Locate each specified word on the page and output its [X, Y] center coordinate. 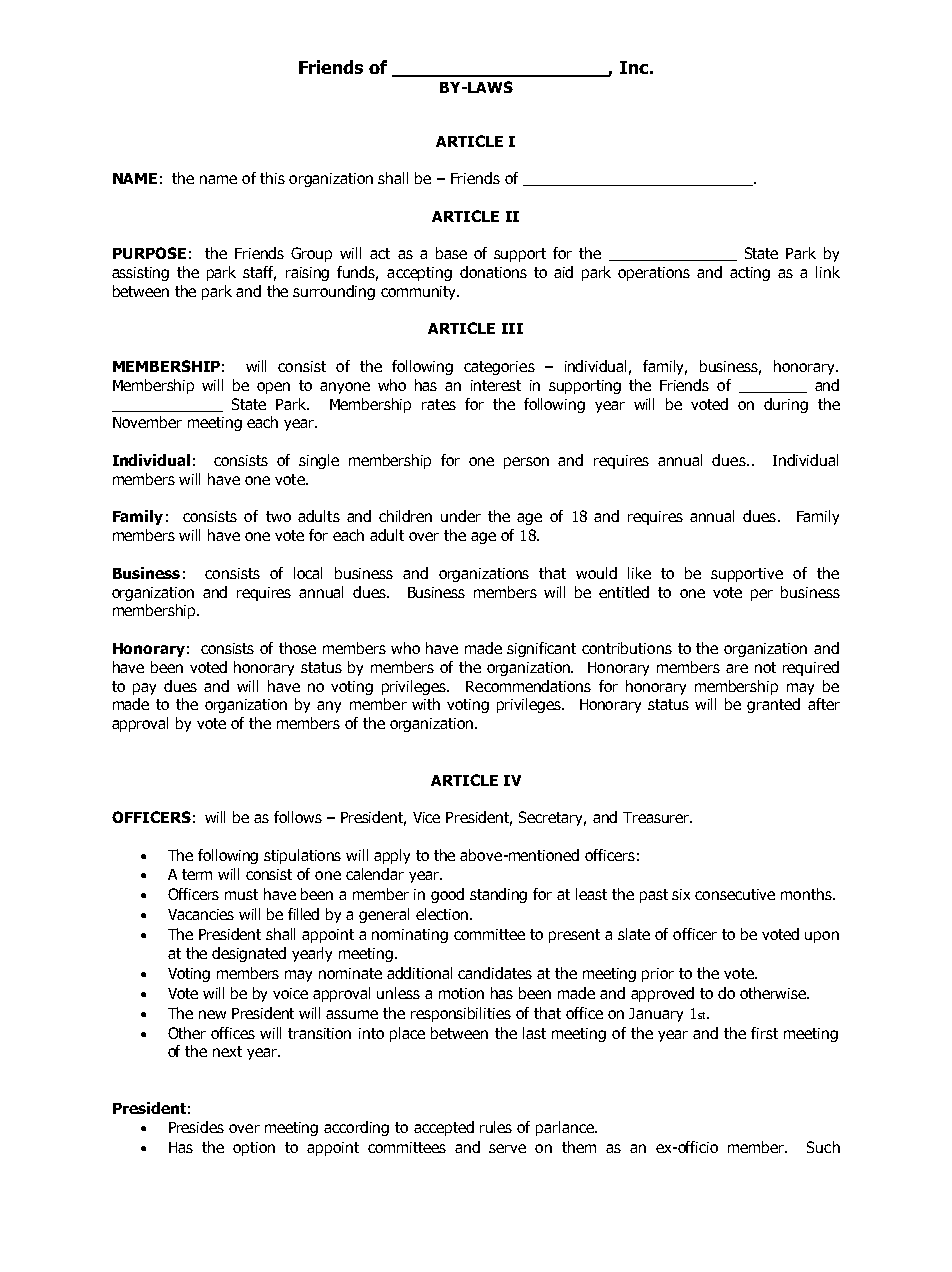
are [737, 668]
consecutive [735, 894]
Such [823, 1147]
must [241, 894]
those [297, 648]
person [526, 463]
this [272, 178]
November [147, 422]
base [451, 253]
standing [498, 895]
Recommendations [528, 686]
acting [750, 274]
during [786, 405]
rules [496, 1127]
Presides [196, 1127]
